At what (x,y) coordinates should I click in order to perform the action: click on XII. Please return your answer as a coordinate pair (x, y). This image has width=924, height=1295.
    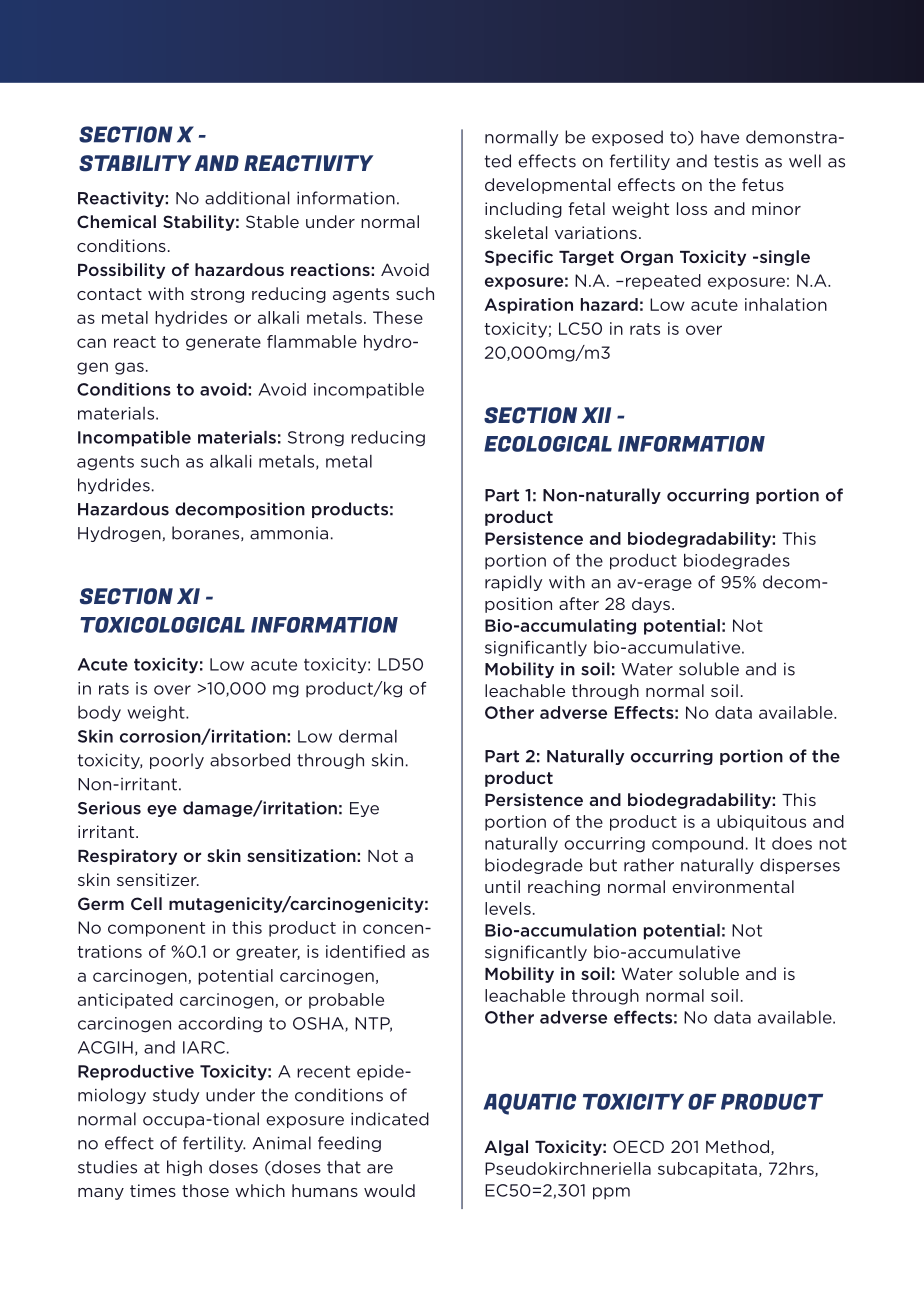
    Looking at the image, I should click on (596, 415).
